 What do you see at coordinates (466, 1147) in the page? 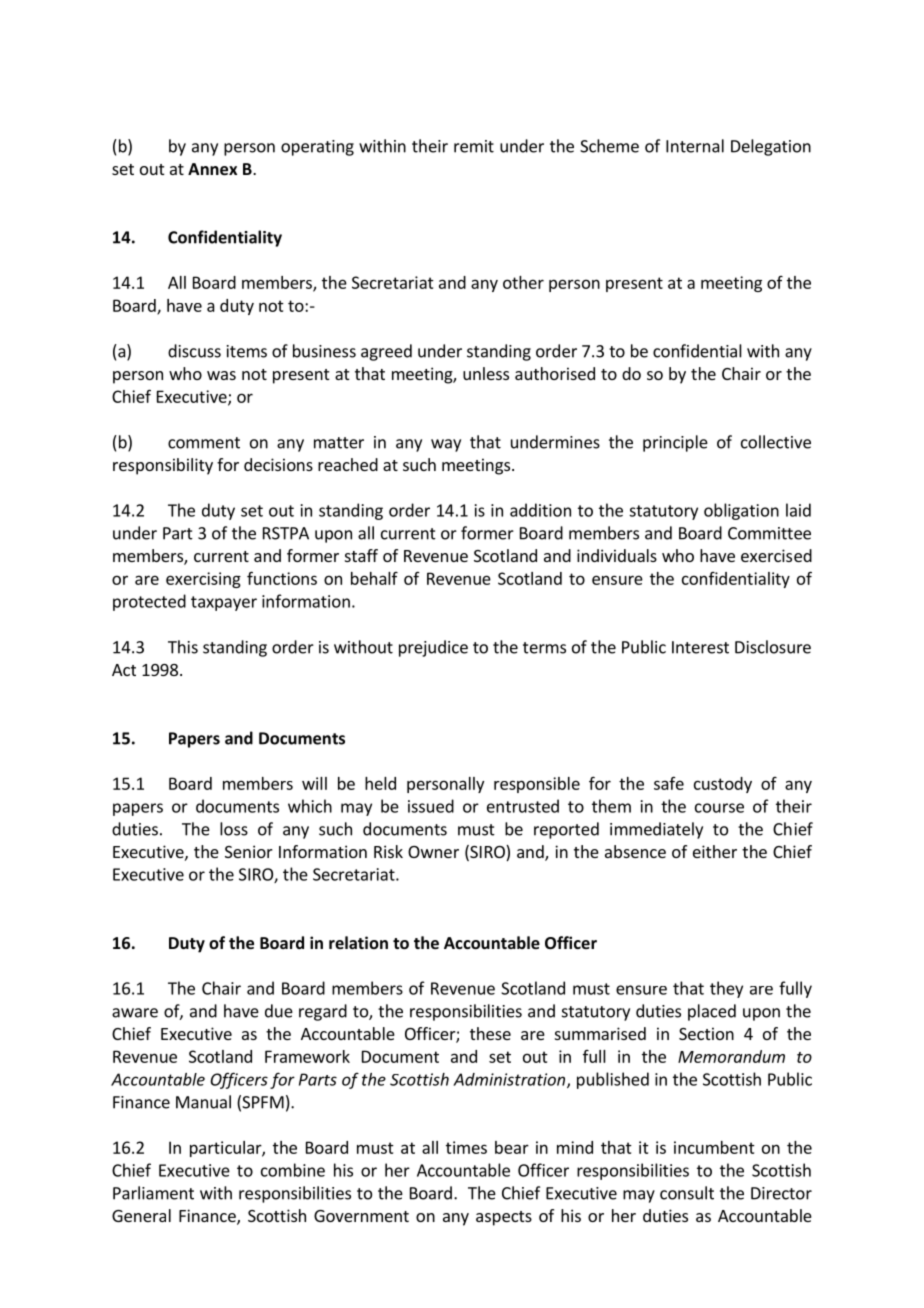
I see `times` at bounding box center [466, 1147].
